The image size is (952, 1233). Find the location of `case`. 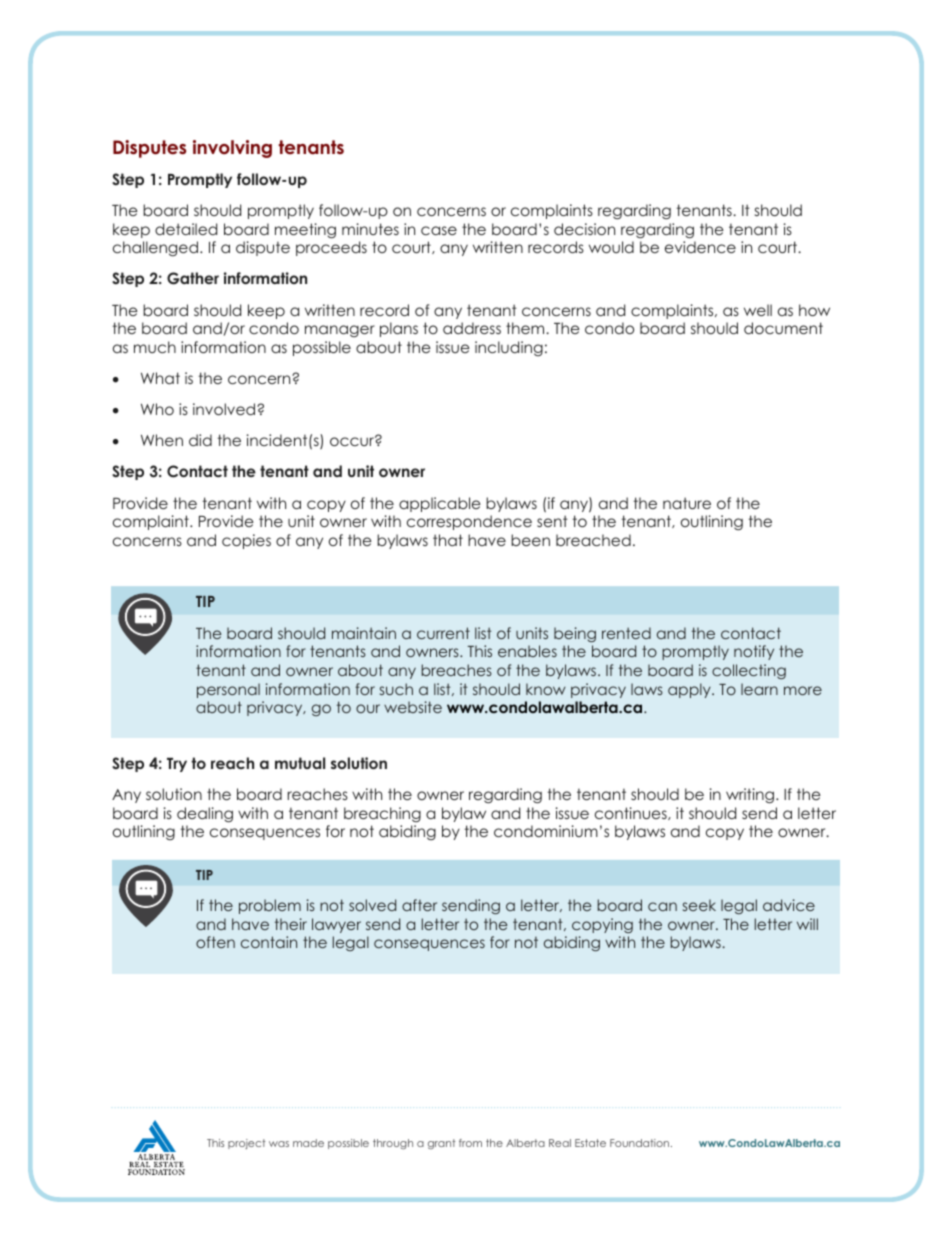

case is located at coordinates (439, 230).
